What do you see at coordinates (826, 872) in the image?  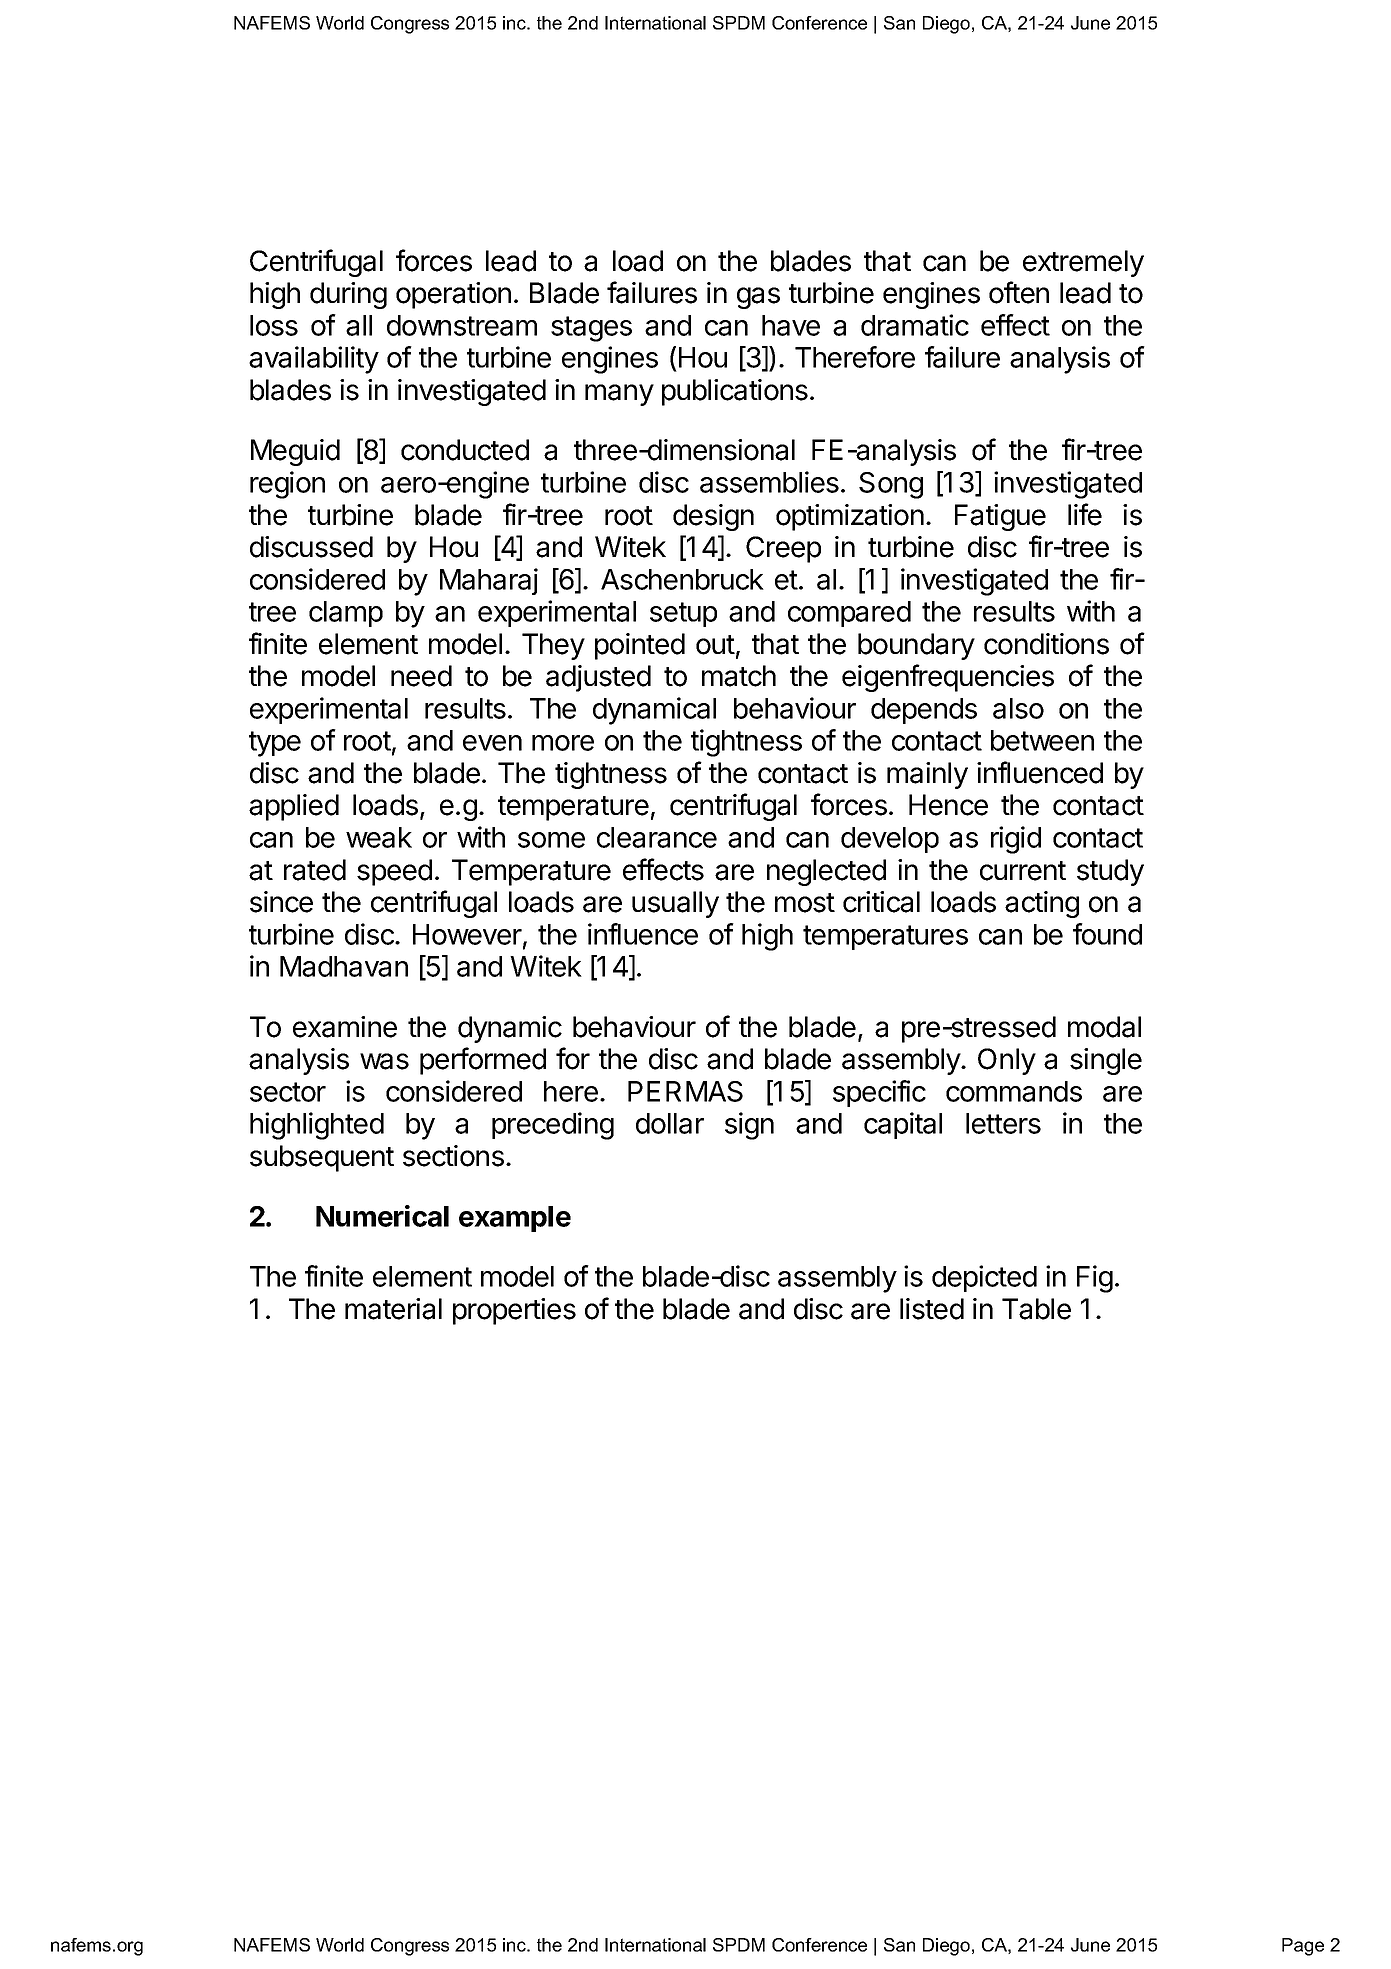 I see `neglected` at bounding box center [826, 872].
